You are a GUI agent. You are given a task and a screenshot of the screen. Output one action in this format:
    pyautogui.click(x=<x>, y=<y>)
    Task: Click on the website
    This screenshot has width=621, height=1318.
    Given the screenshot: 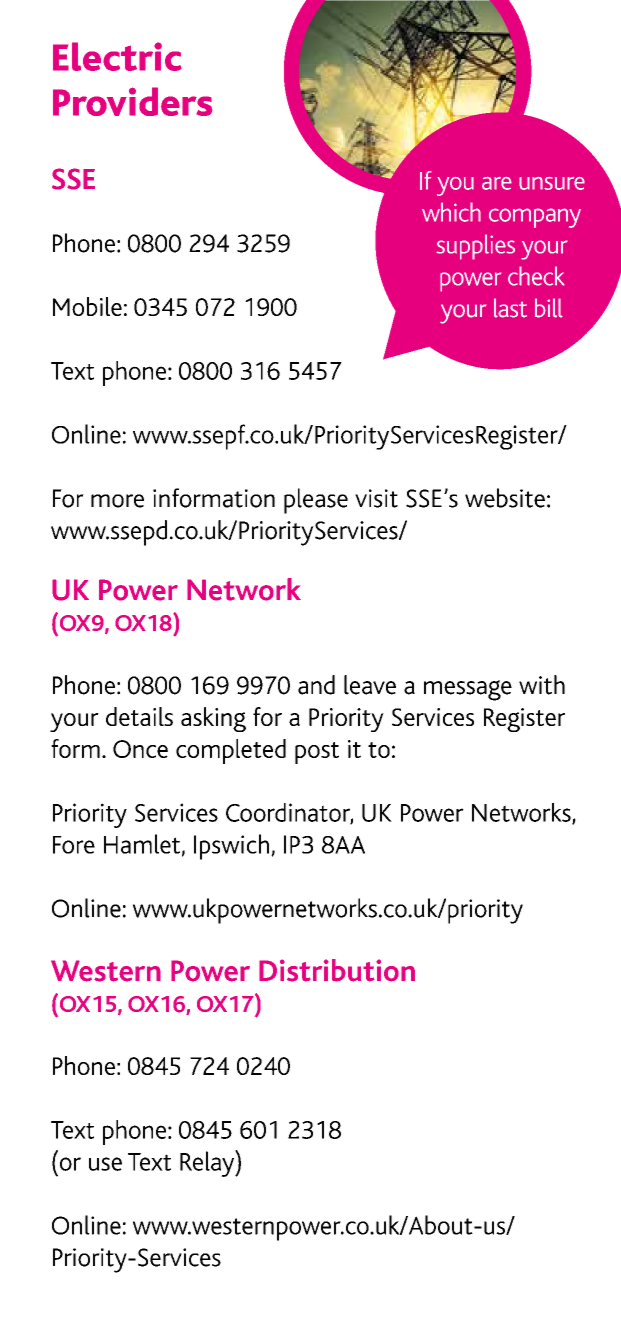 What is the action you would take?
    pyautogui.click(x=505, y=498)
